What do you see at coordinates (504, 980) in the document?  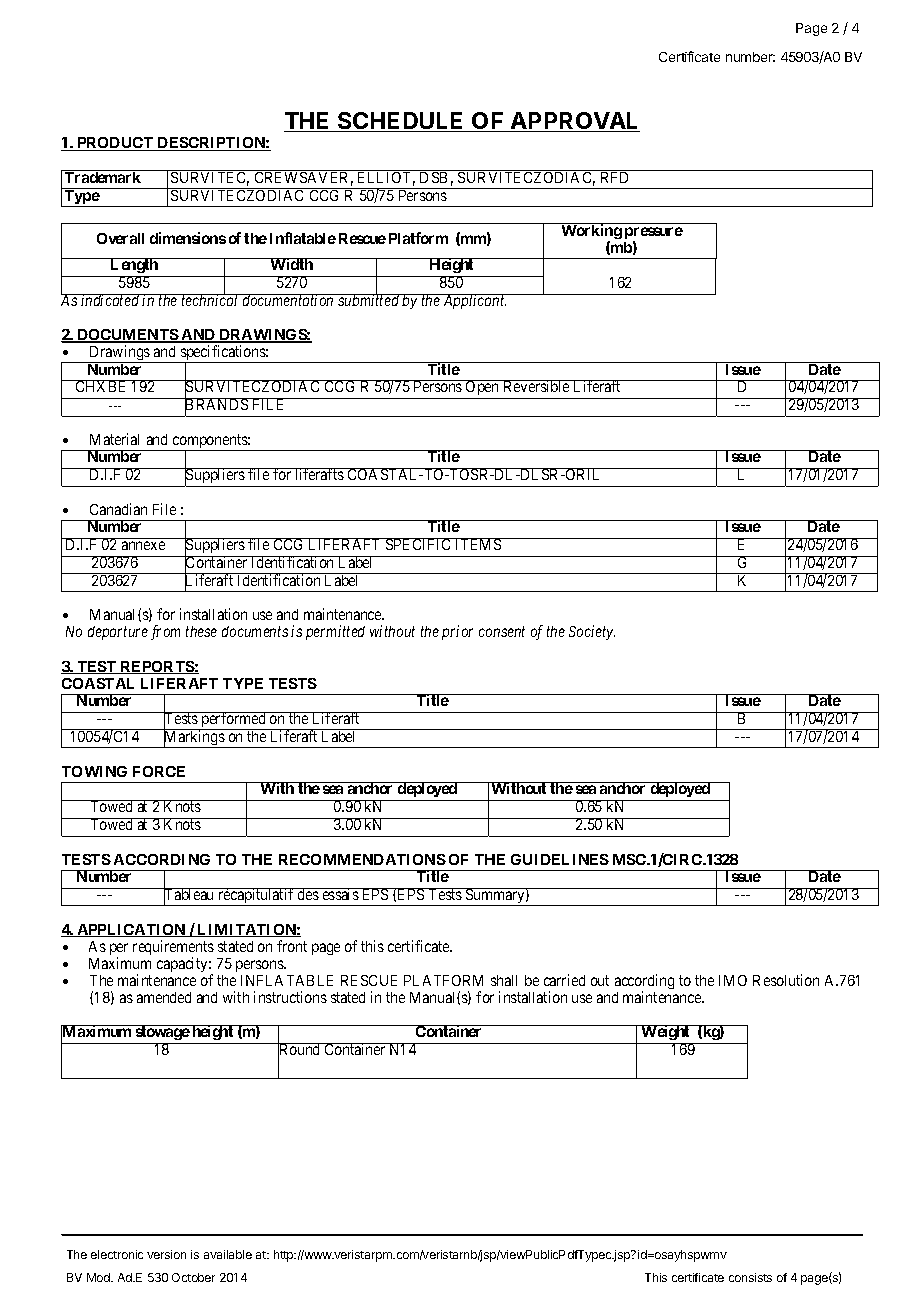 I see `shall` at bounding box center [504, 980].
